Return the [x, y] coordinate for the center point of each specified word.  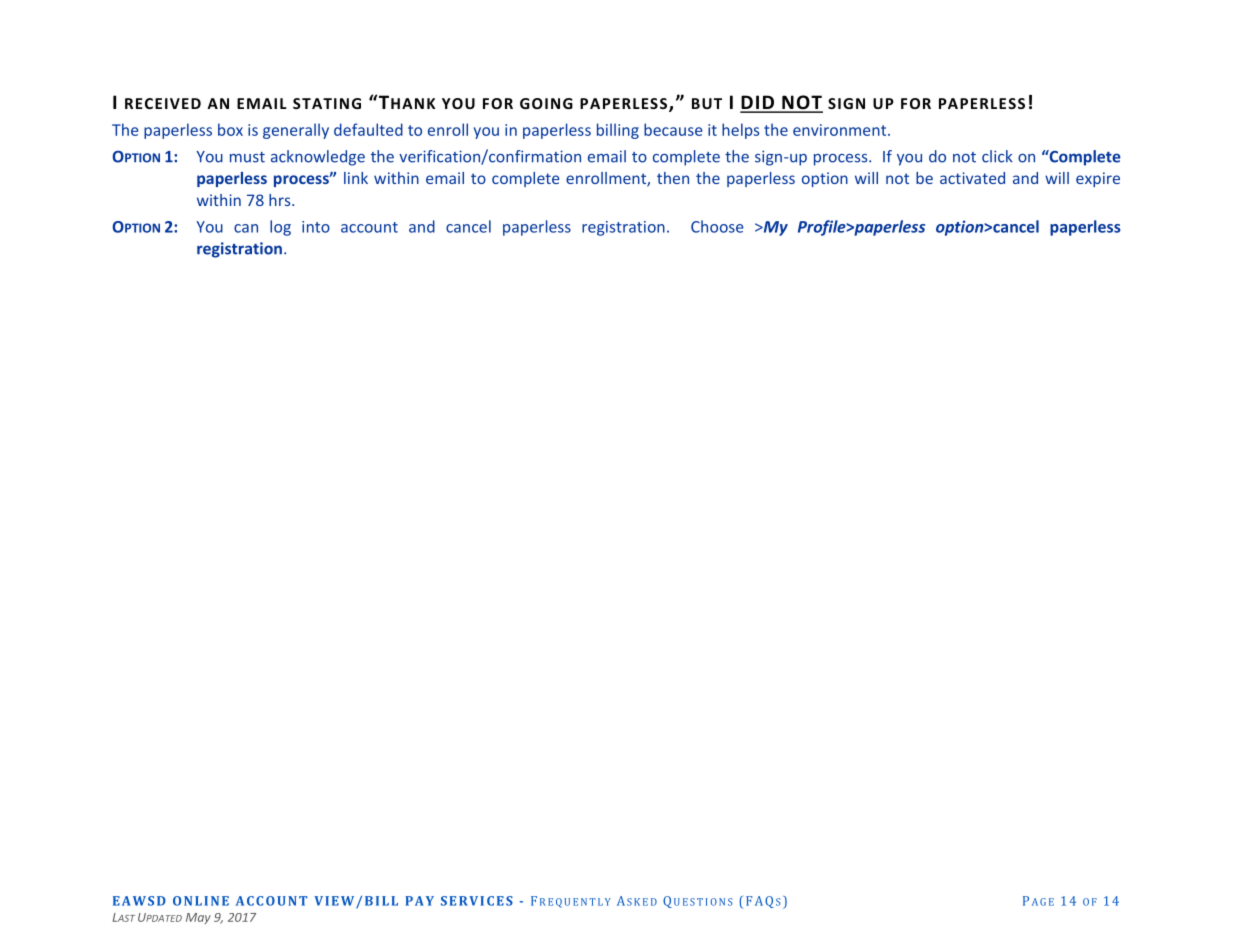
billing [618, 131]
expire [1098, 179]
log [280, 228]
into [316, 227]
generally [296, 131]
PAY [419, 901]
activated [972, 178]
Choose [717, 226]
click [997, 156]
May [198, 918]
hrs [281, 200]
